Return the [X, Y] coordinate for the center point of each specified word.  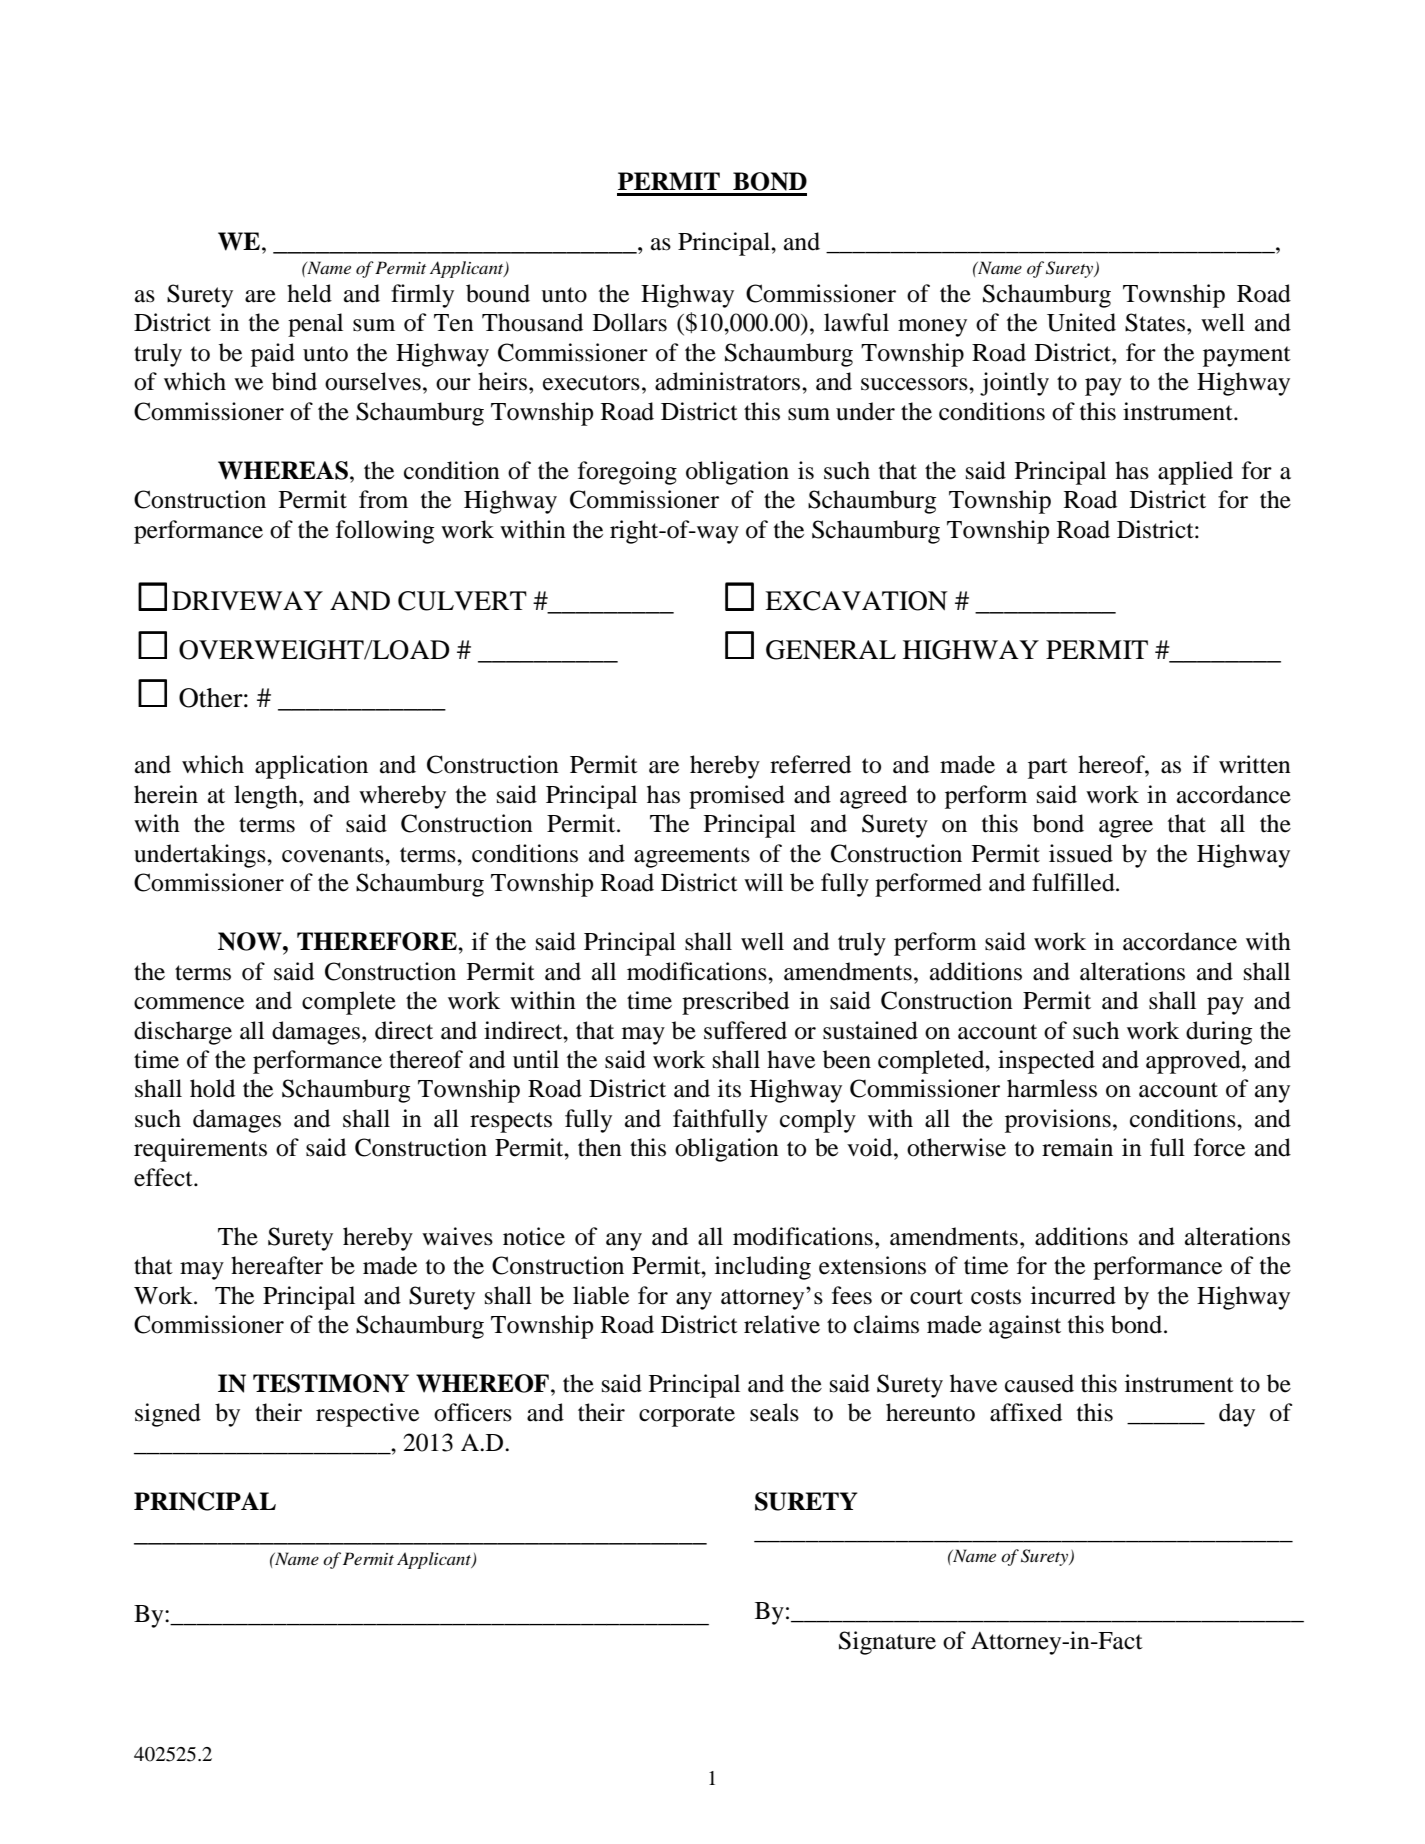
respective [367, 1415]
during [1219, 1033]
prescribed [735, 1003]
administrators [729, 381]
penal [315, 325]
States [1155, 322]
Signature [887, 1643]
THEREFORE [378, 941]
